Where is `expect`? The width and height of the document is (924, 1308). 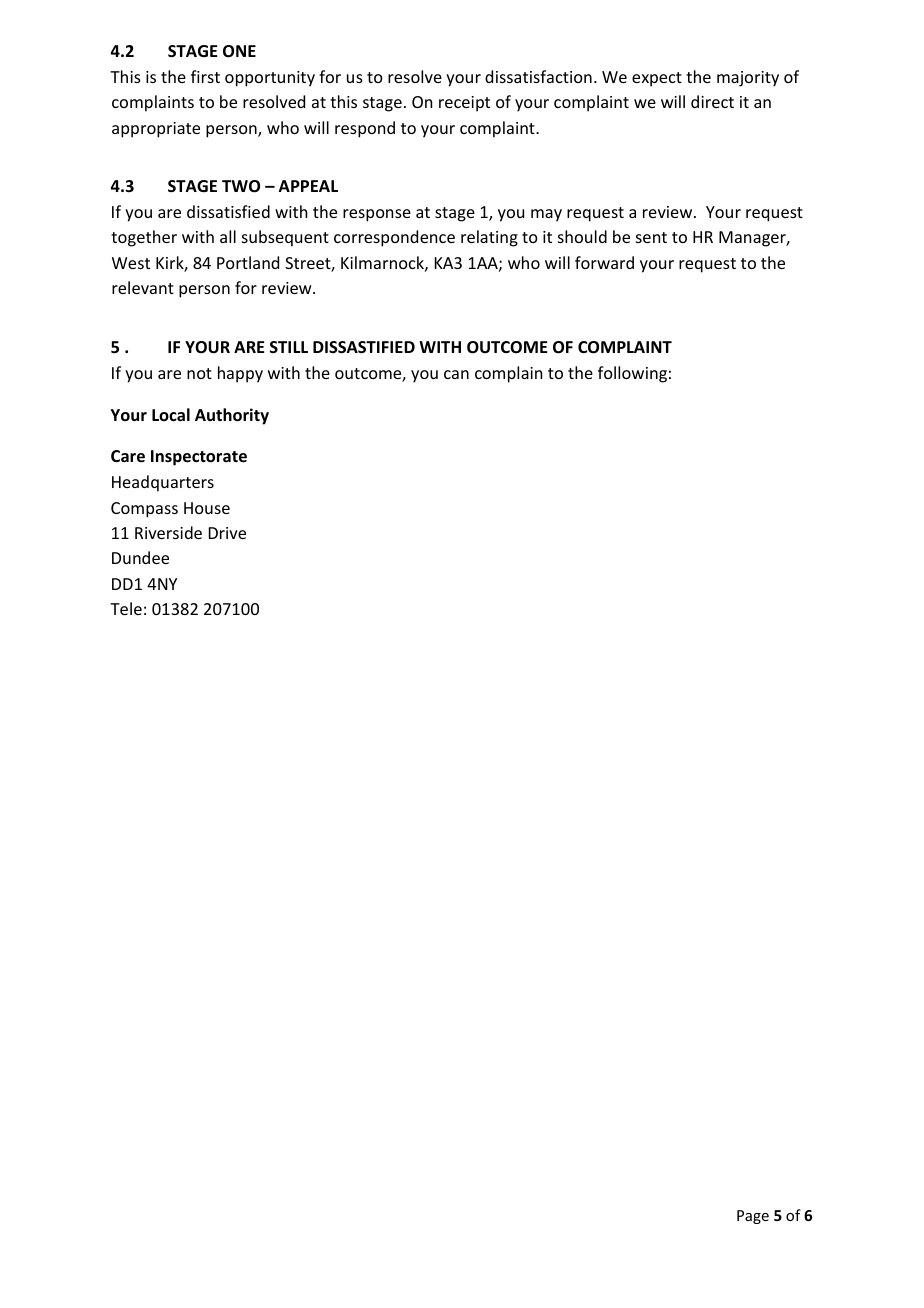
expect is located at coordinates (657, 79).
